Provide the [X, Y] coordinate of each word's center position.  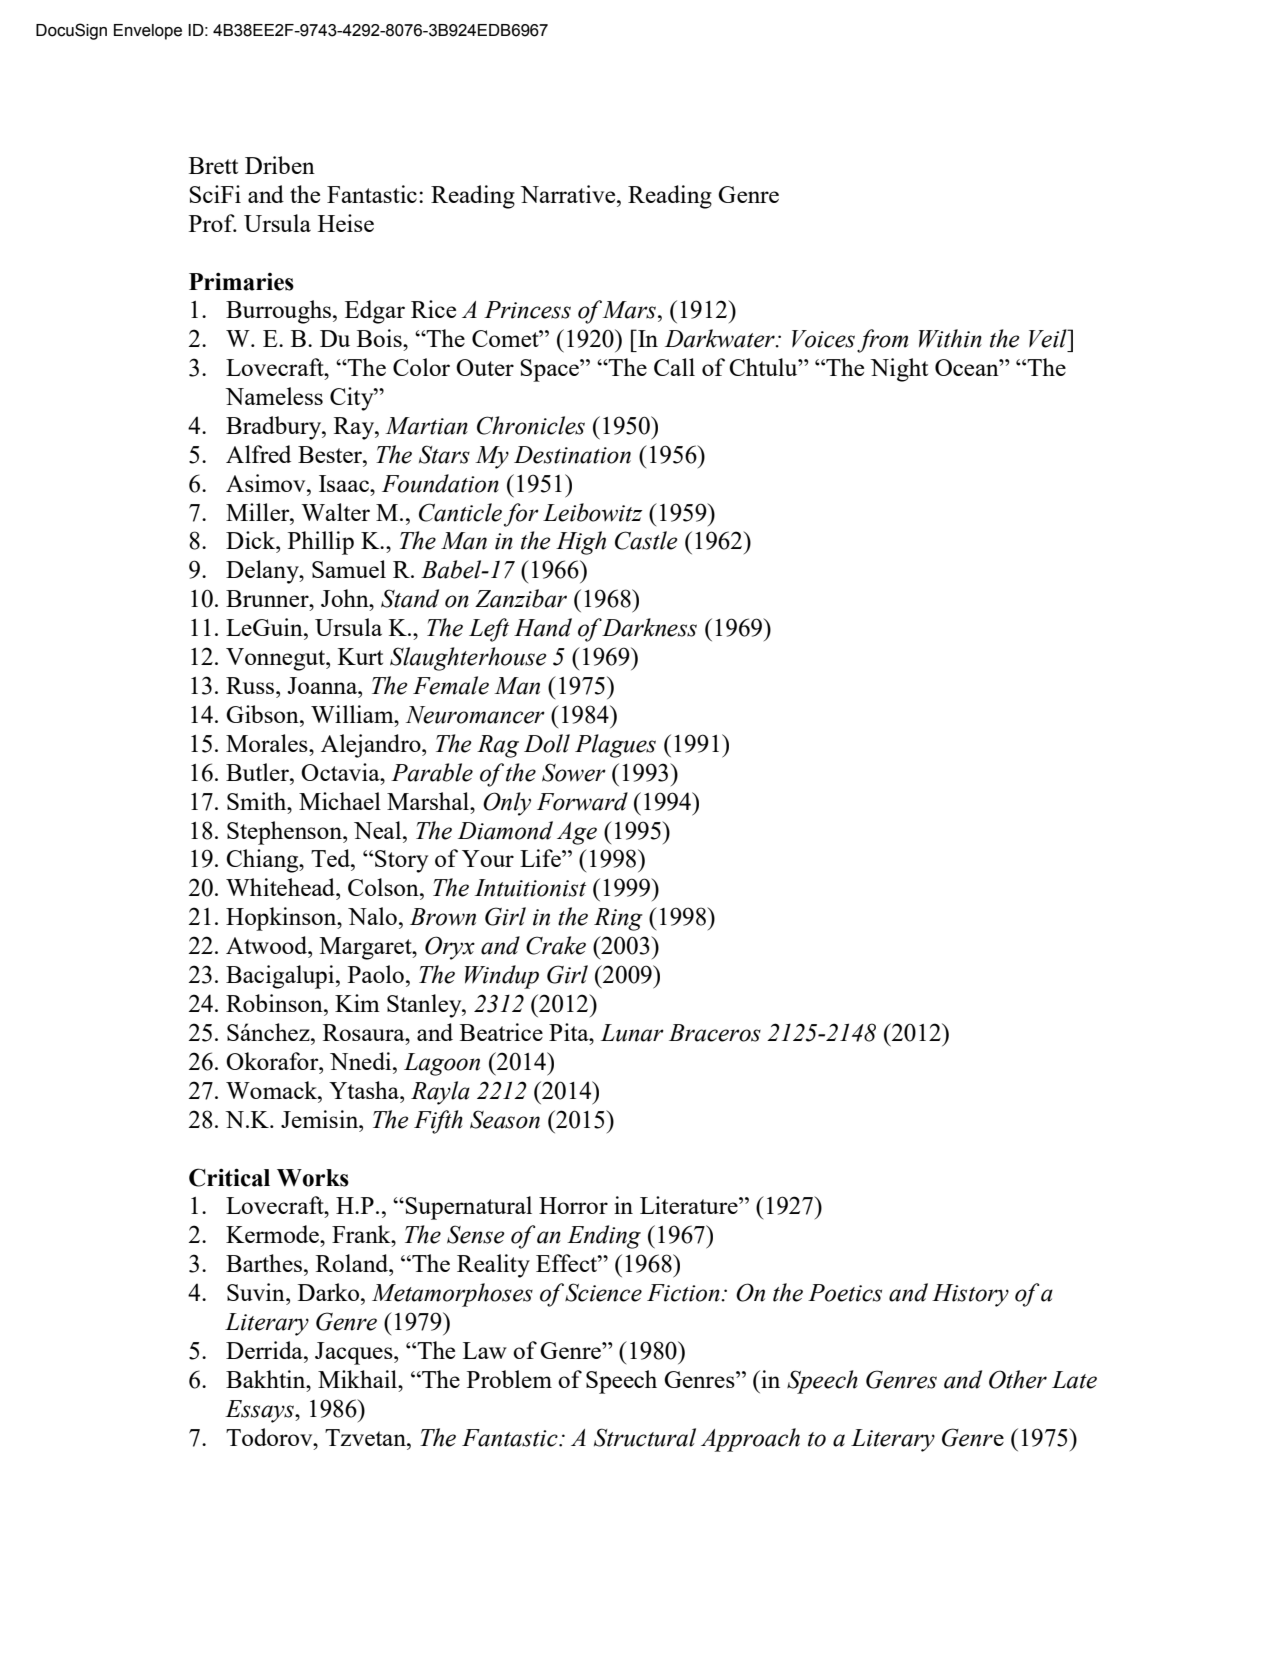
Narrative [569, 194]
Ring [618, 919]
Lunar [632, 1033]
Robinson [275, 1003]
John [346, 598]
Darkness [649, 627]
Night [899, 370]
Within [950, 338]
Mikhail [358, 1379]
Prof [213, 223]
